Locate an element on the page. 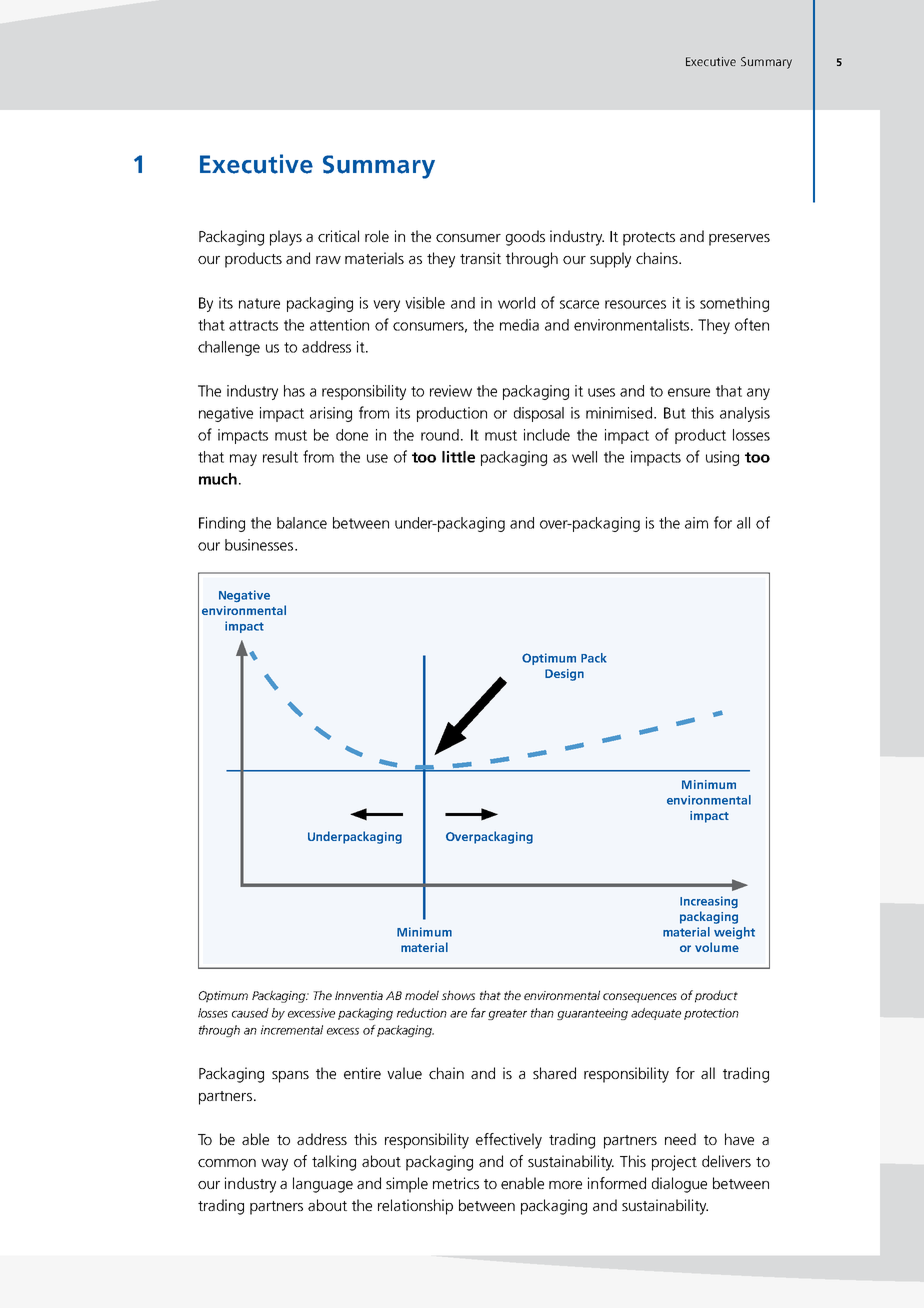 The width and height of the page is (924, 1308). transit is located at coordinates (480, 258).
